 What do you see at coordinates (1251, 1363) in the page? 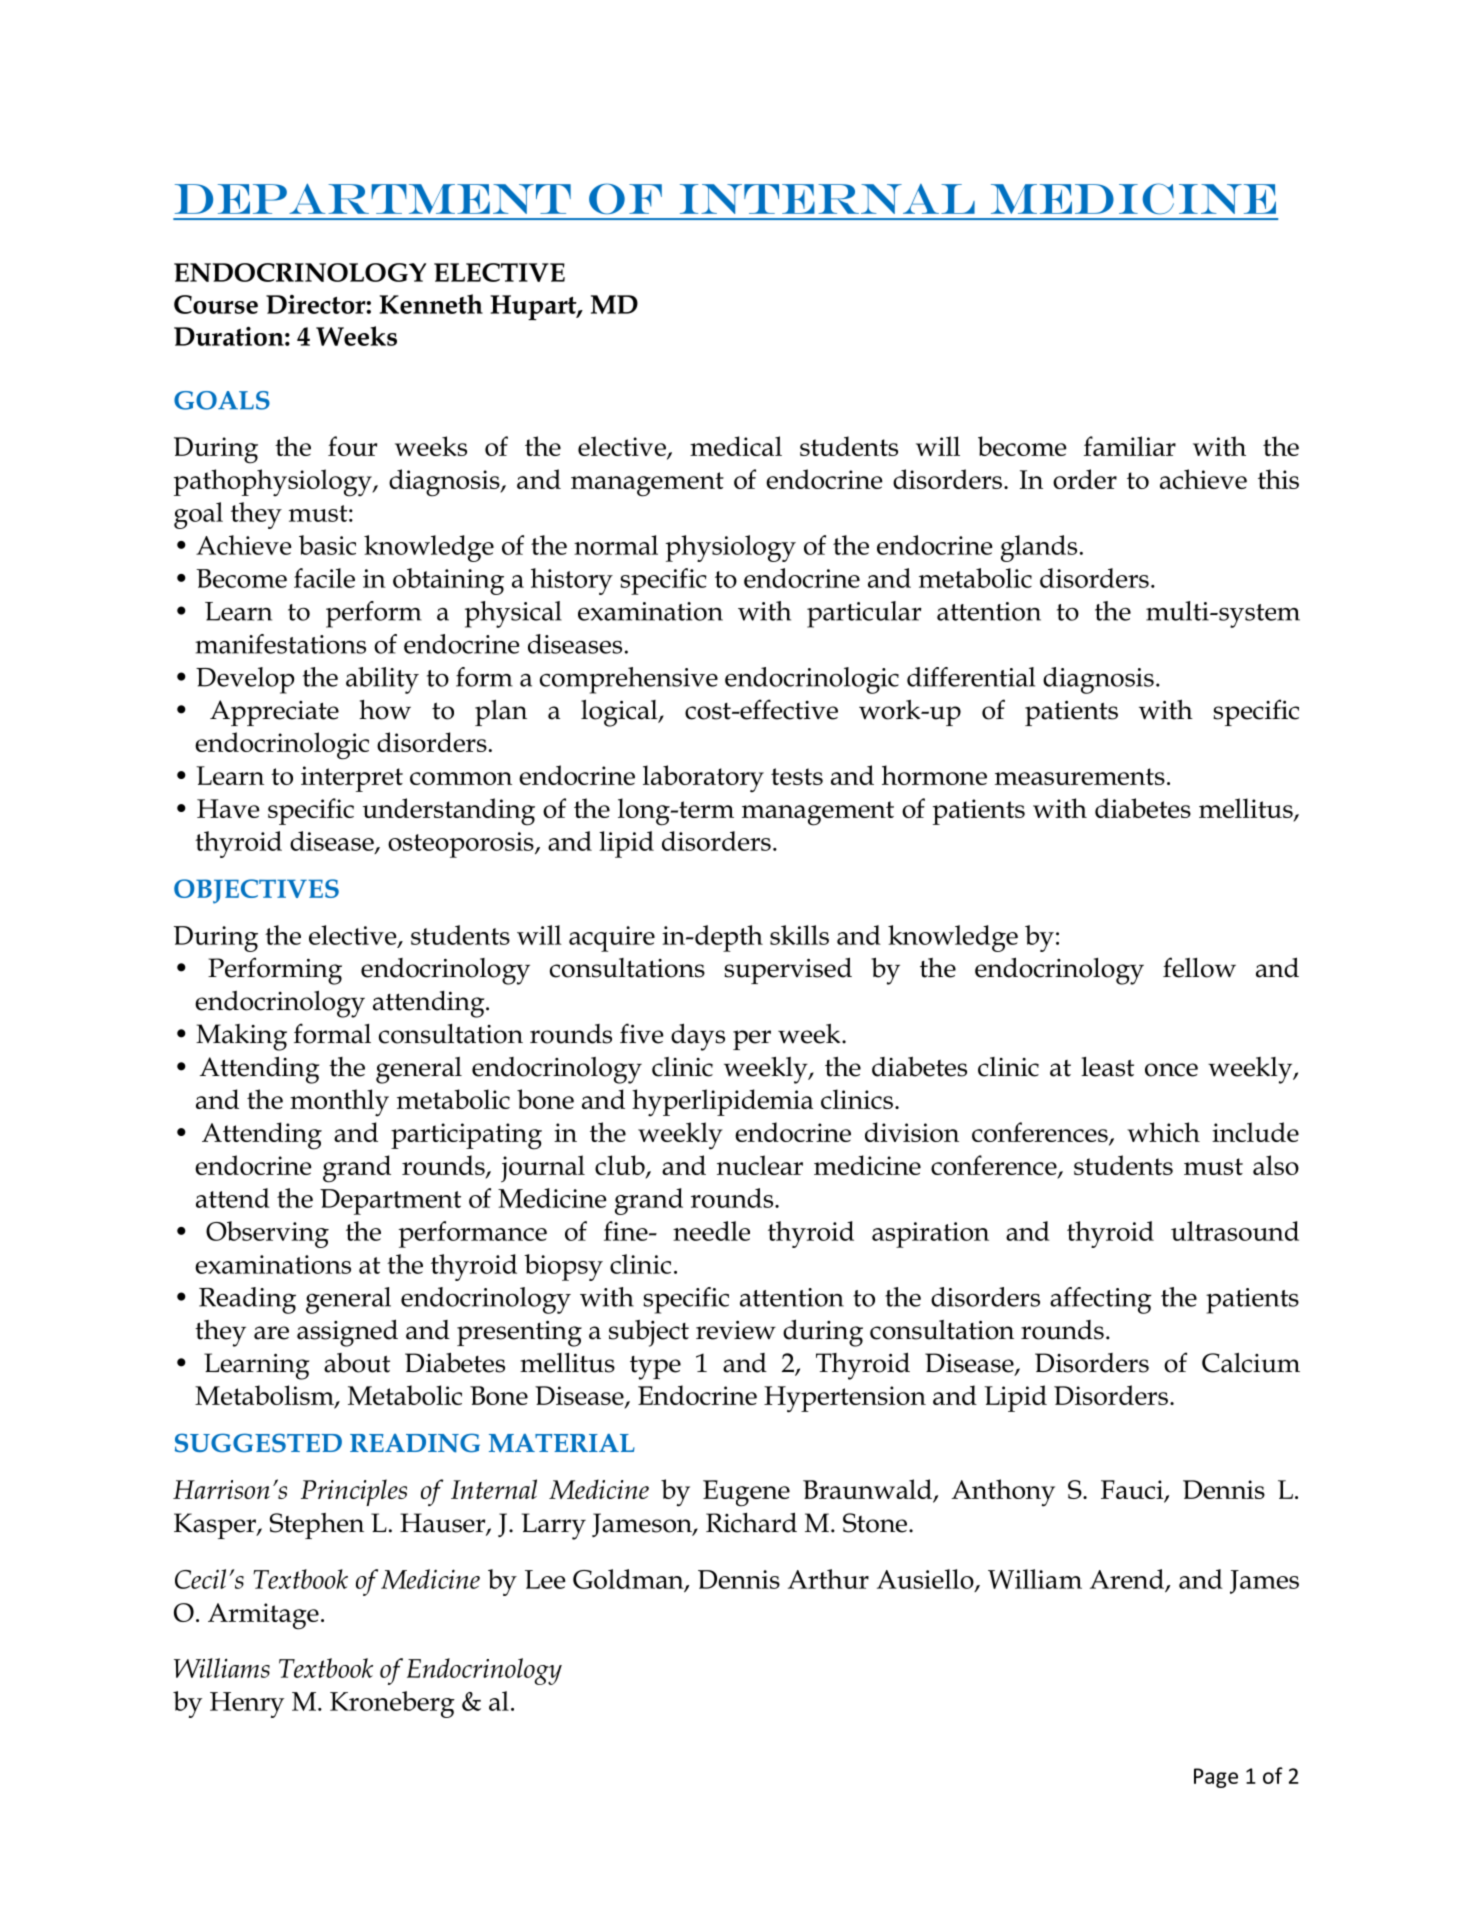
I see `Calcium` at bounding box center [1251, 1363].
